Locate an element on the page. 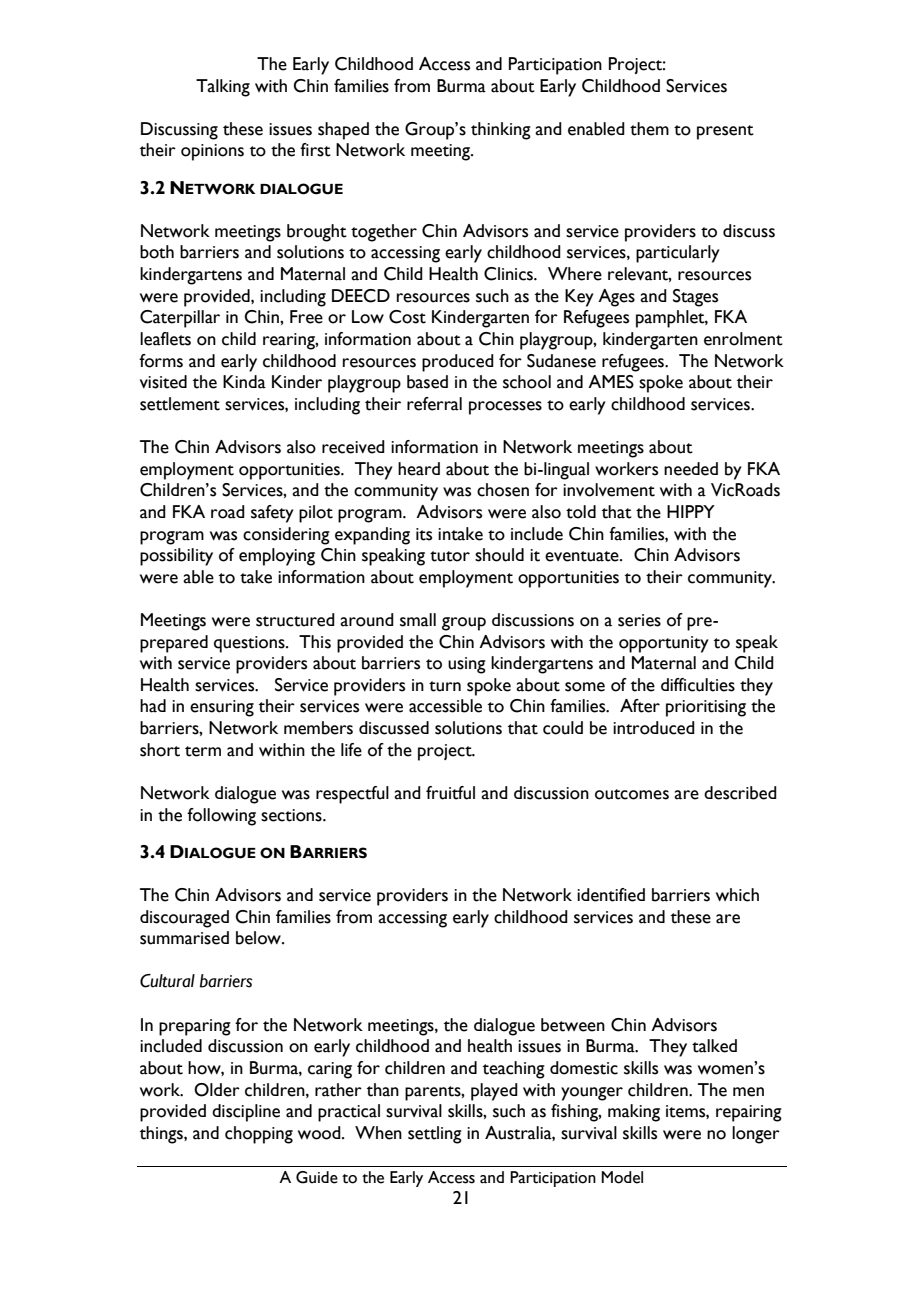 The image size is (924, 1308). Kinda is located at coordinates (244, 382).
